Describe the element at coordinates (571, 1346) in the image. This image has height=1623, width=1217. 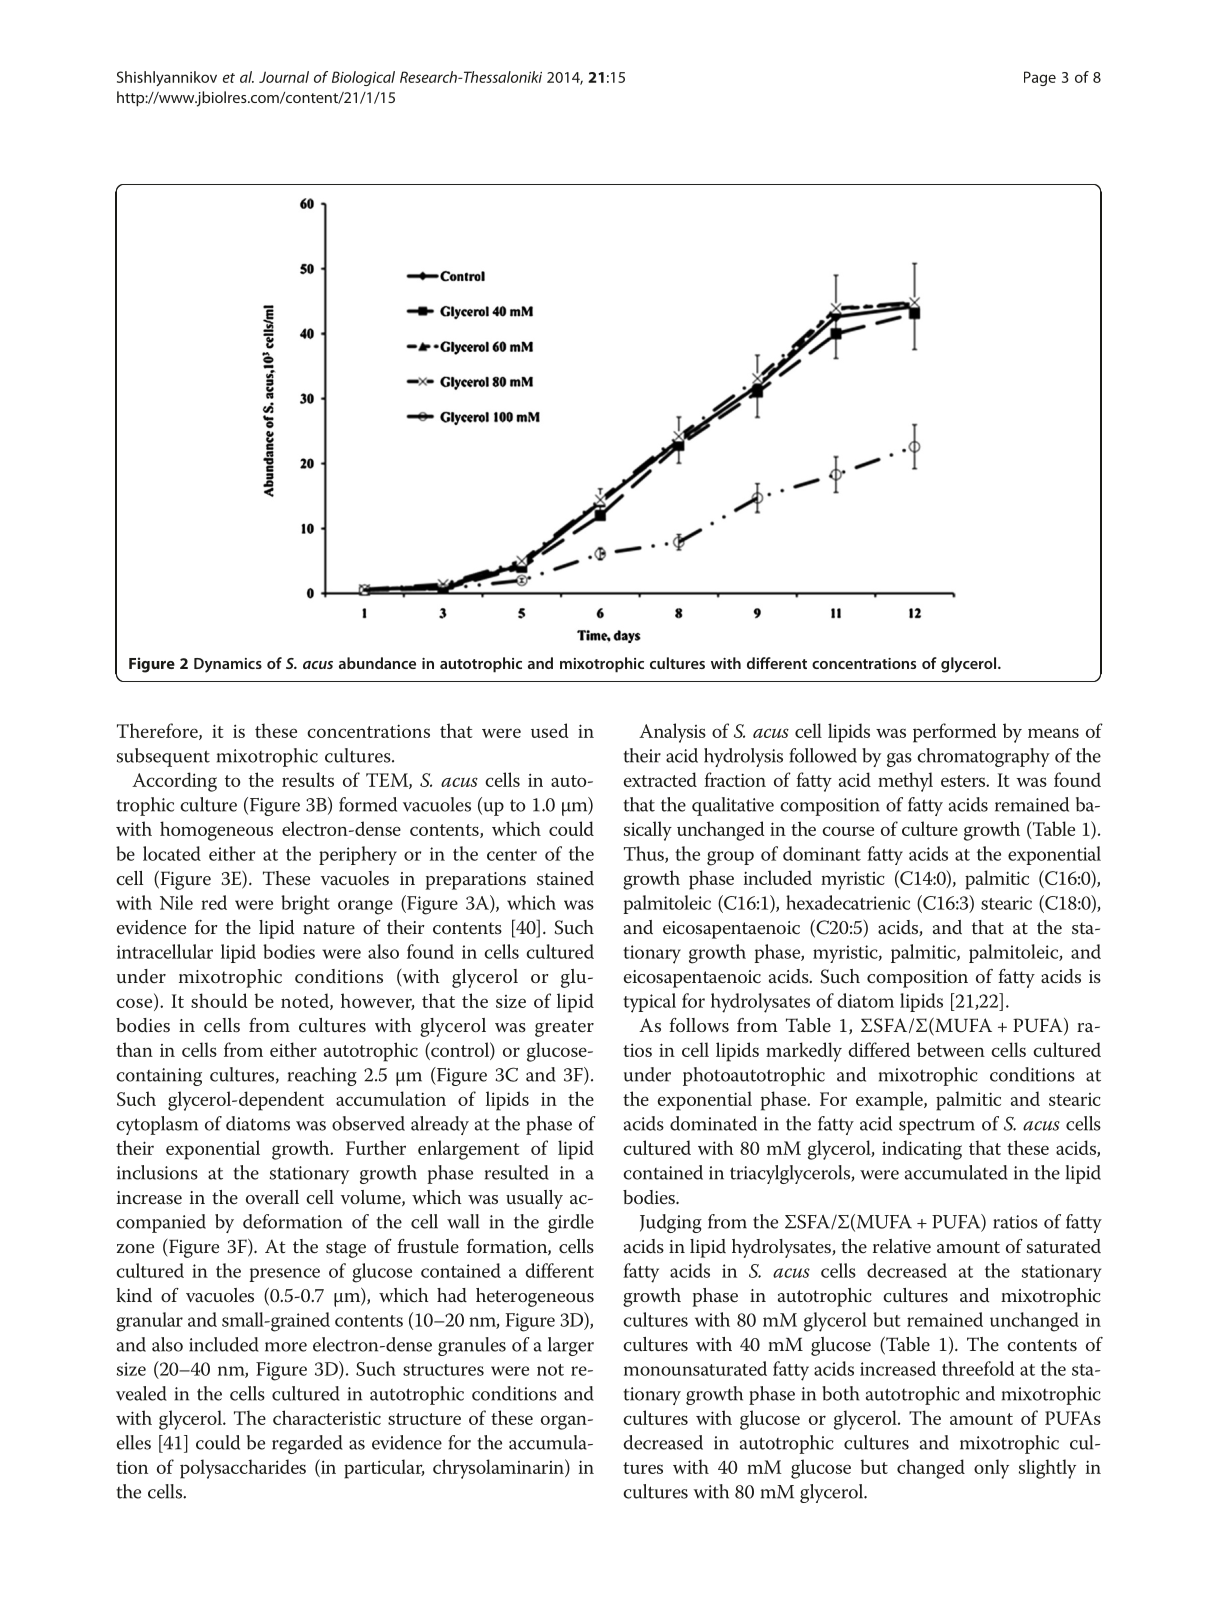
I see `larger` at that location.
